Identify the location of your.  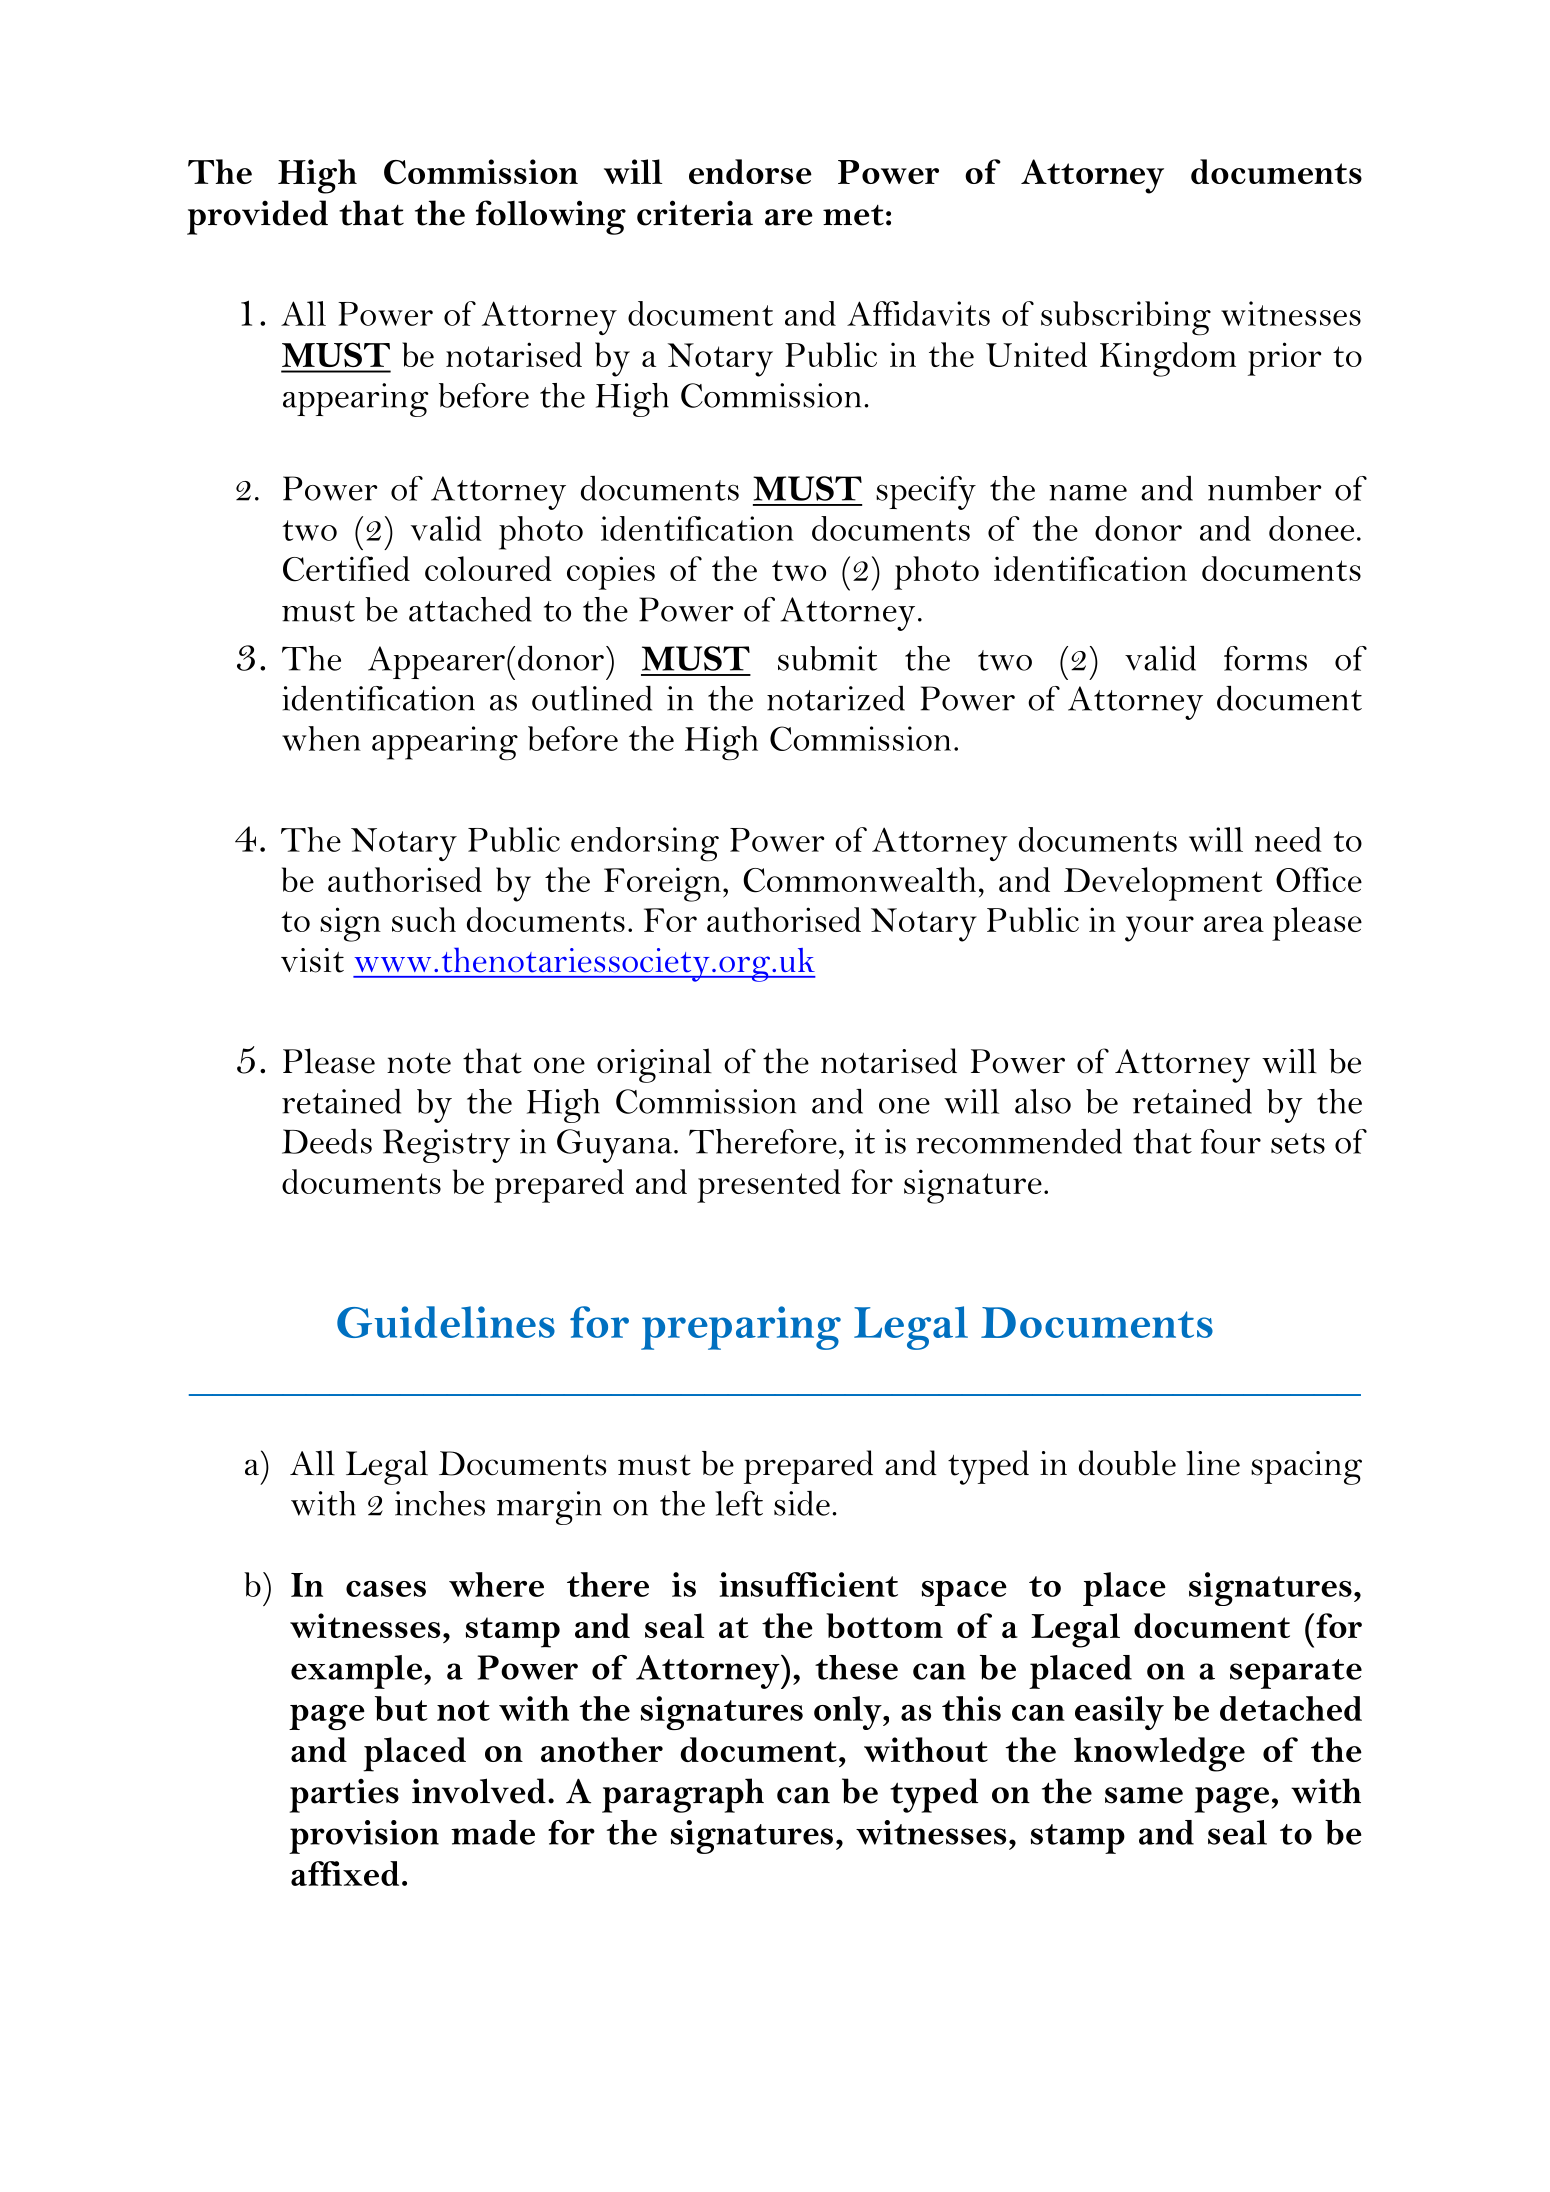
(1159, 929).
